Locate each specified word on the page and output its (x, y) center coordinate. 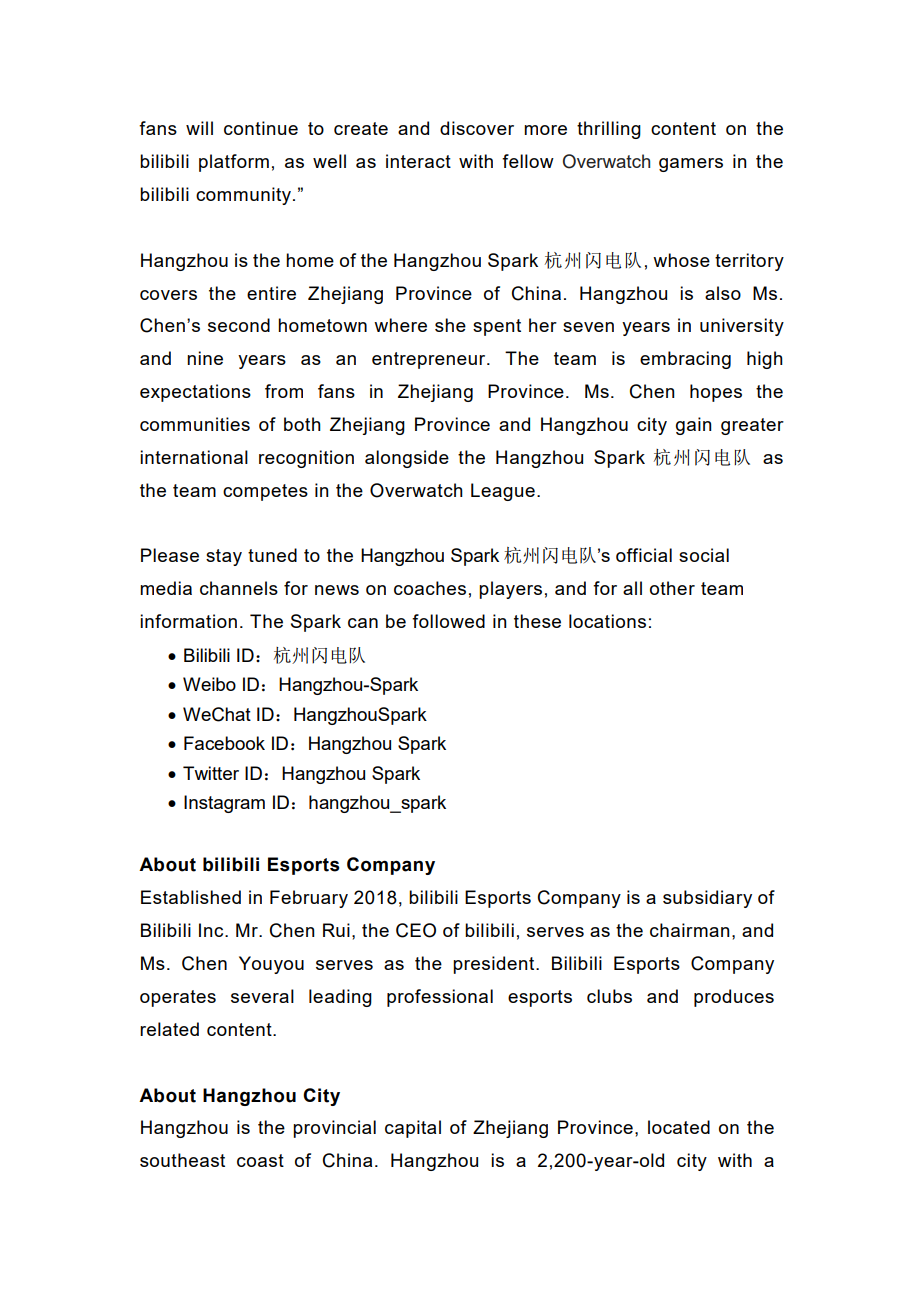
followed (448, 621)
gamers (691, 165)
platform (234, 163)
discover (477, 128)
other (672, 588)
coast (260, 1160)
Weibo (209, 684)
